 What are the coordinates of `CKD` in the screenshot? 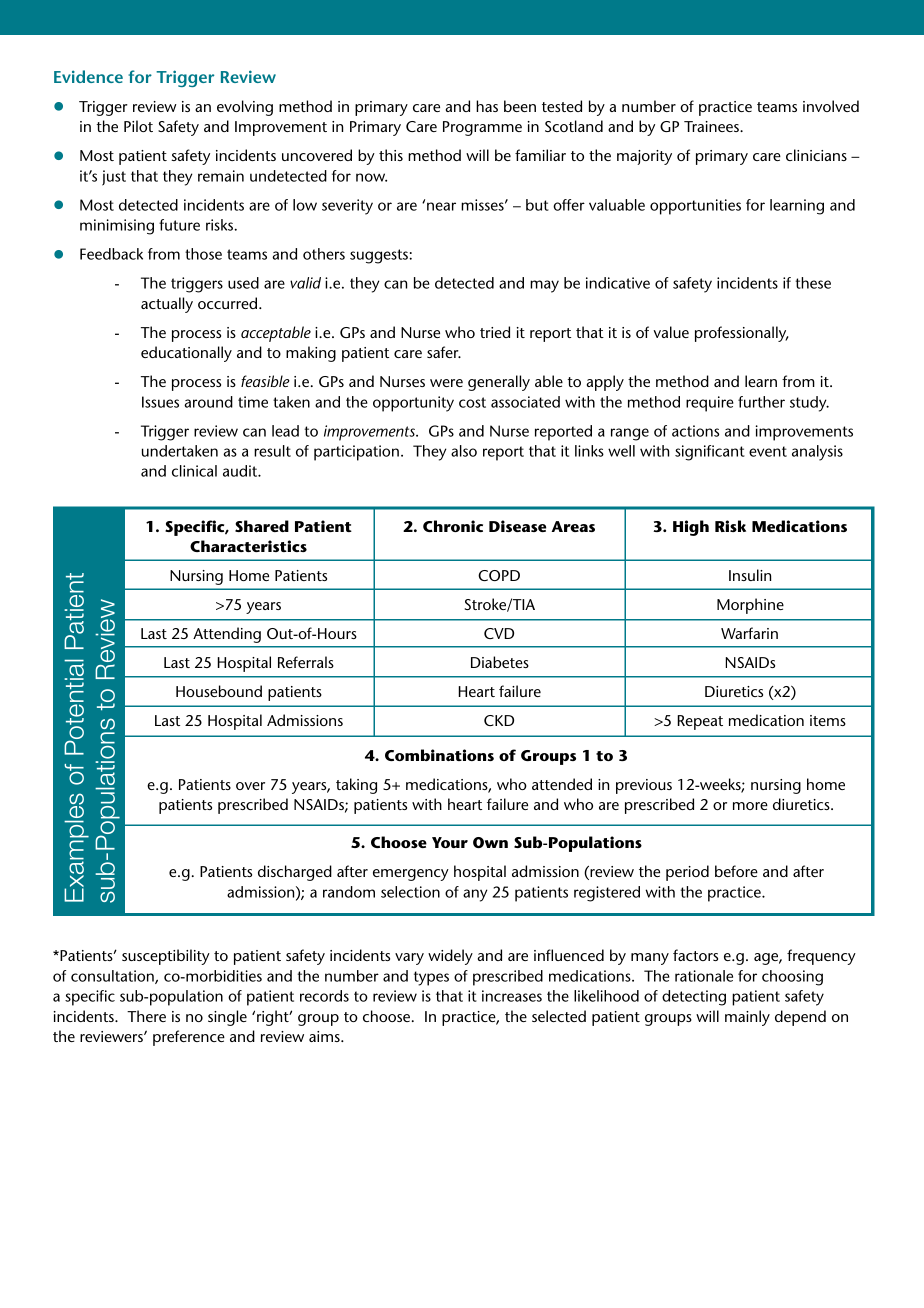 It's located at (499, 720).
